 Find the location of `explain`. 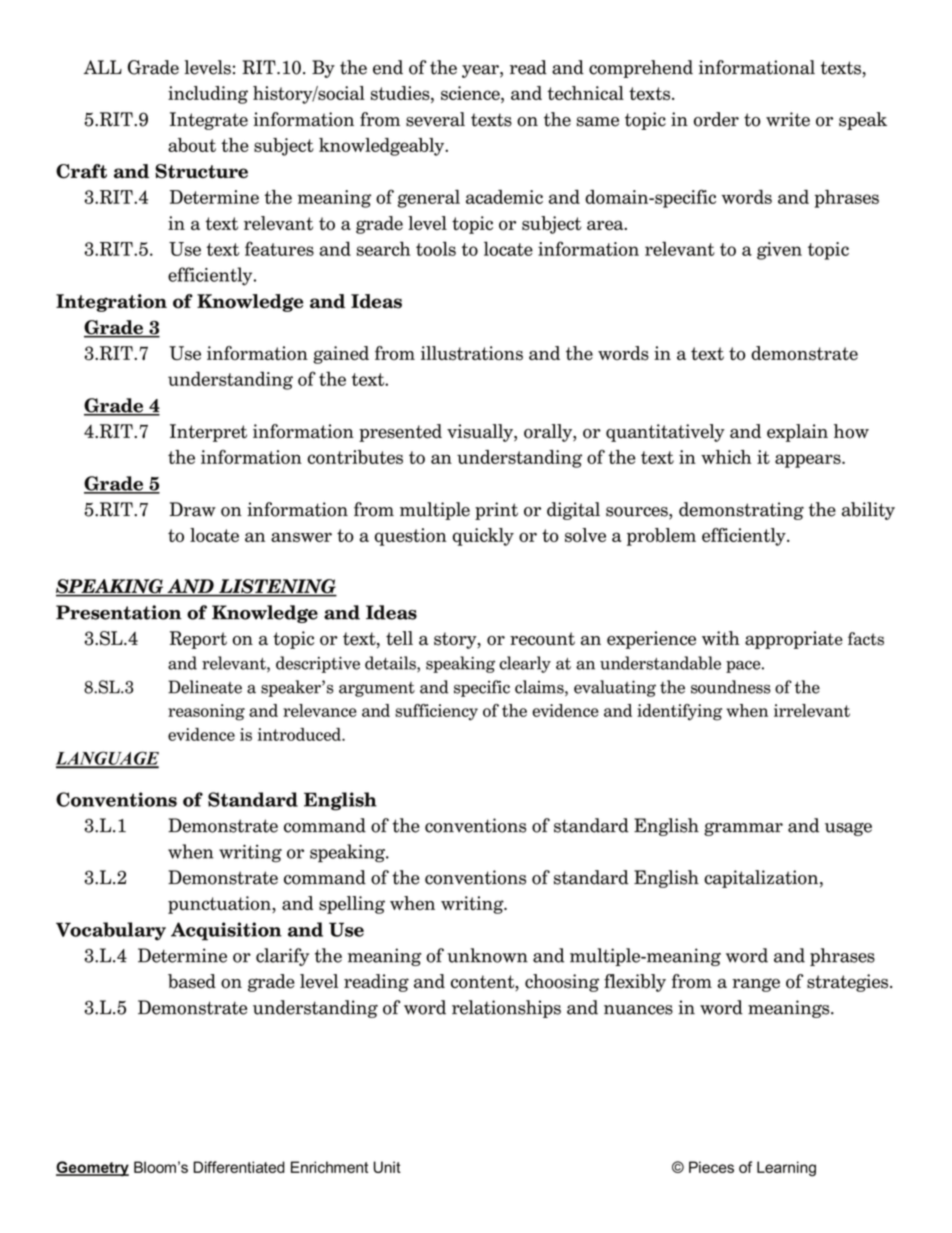

explain is located at coordinates (797, 433).
